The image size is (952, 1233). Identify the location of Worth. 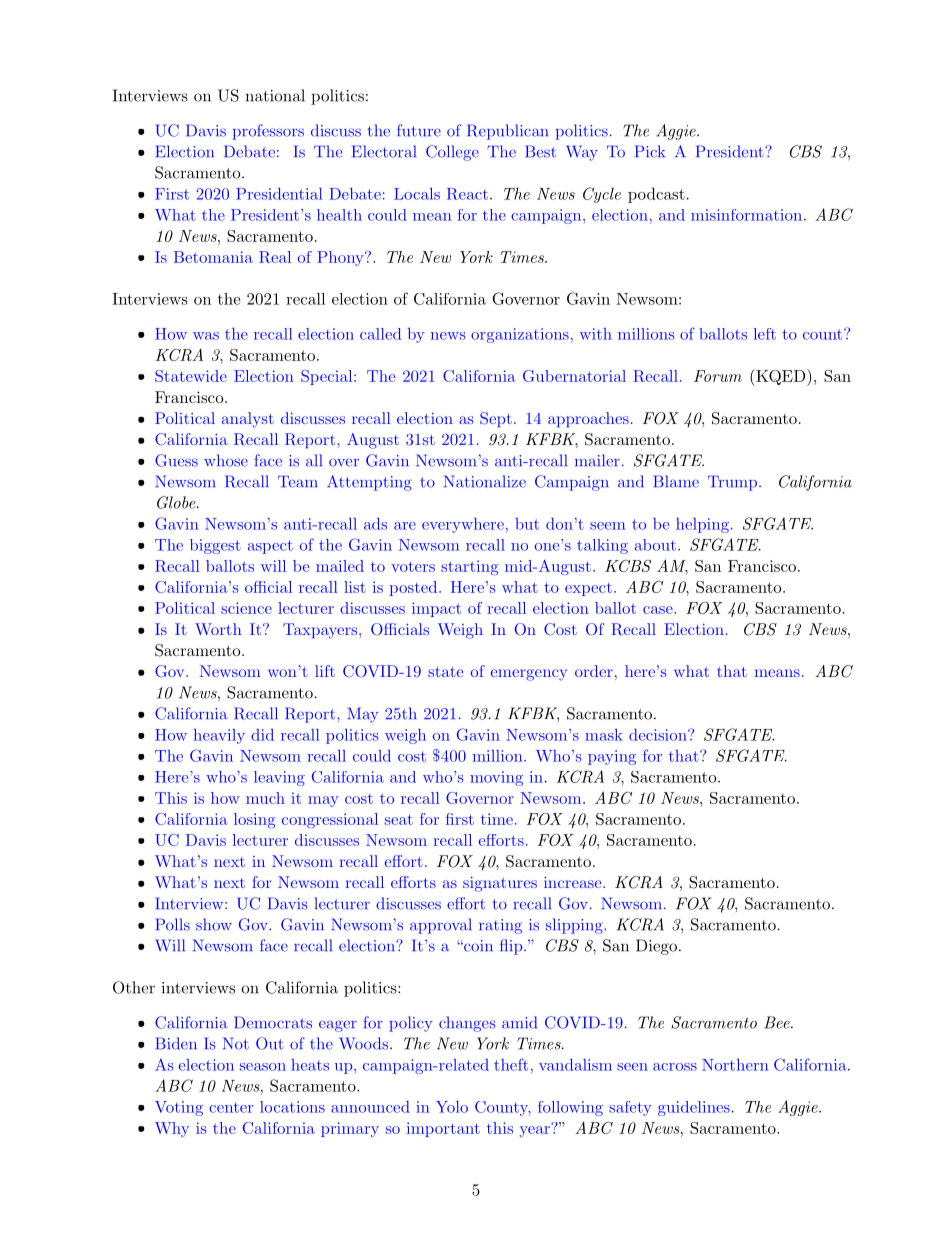
(218, 629).
